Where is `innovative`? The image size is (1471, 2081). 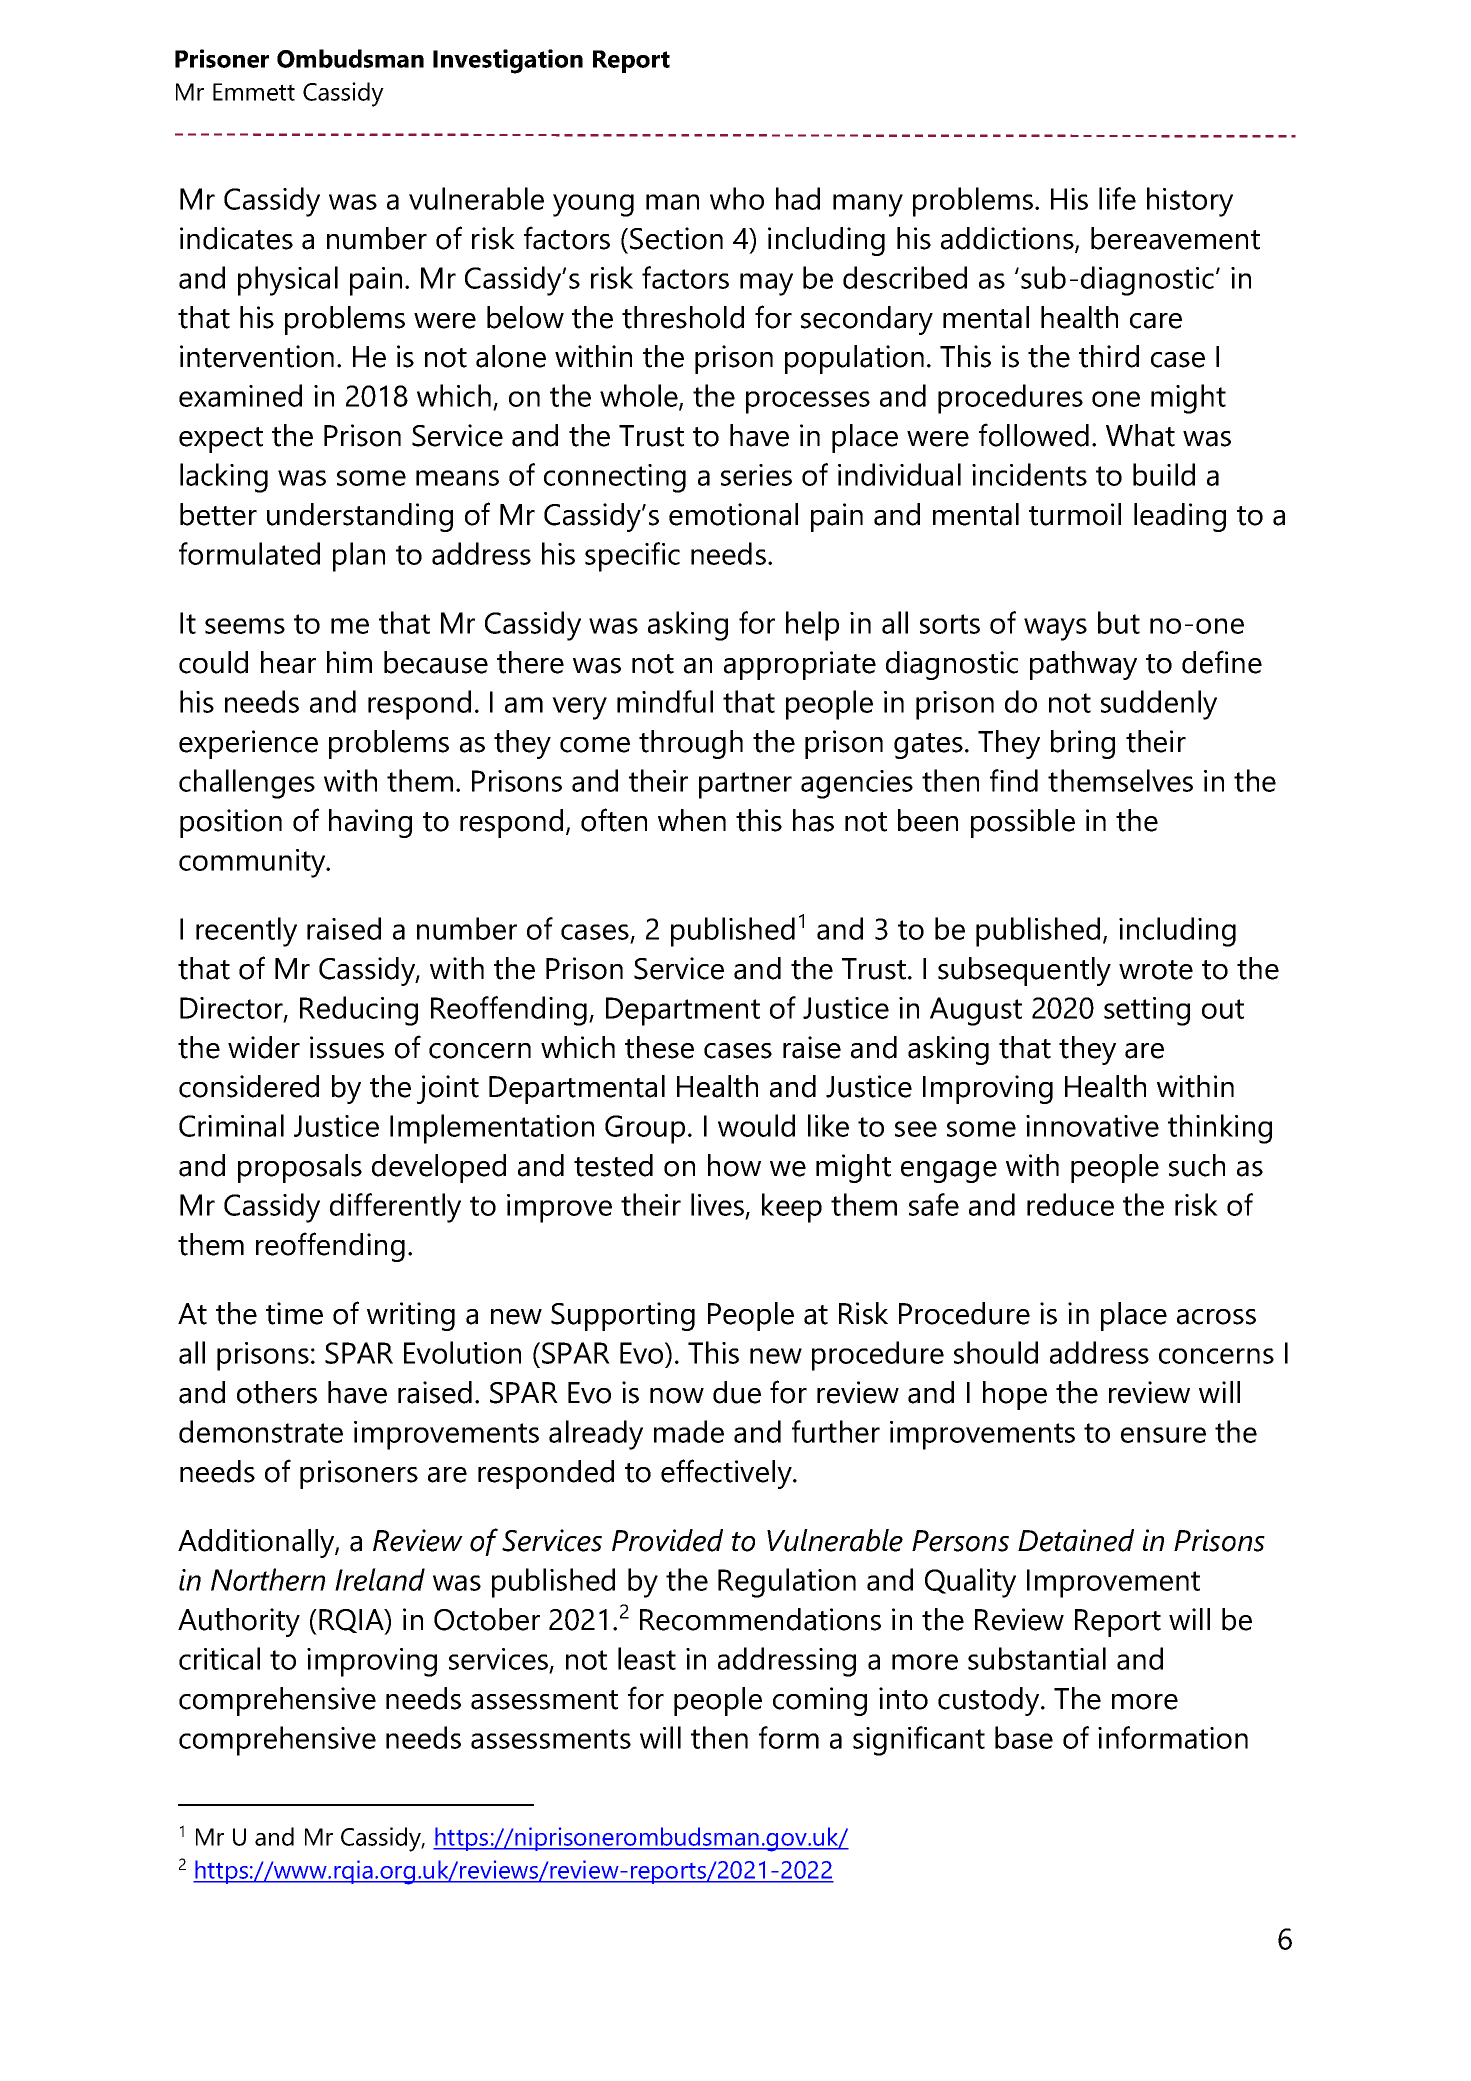 innovative is located at coordinates (1092, 1126).
